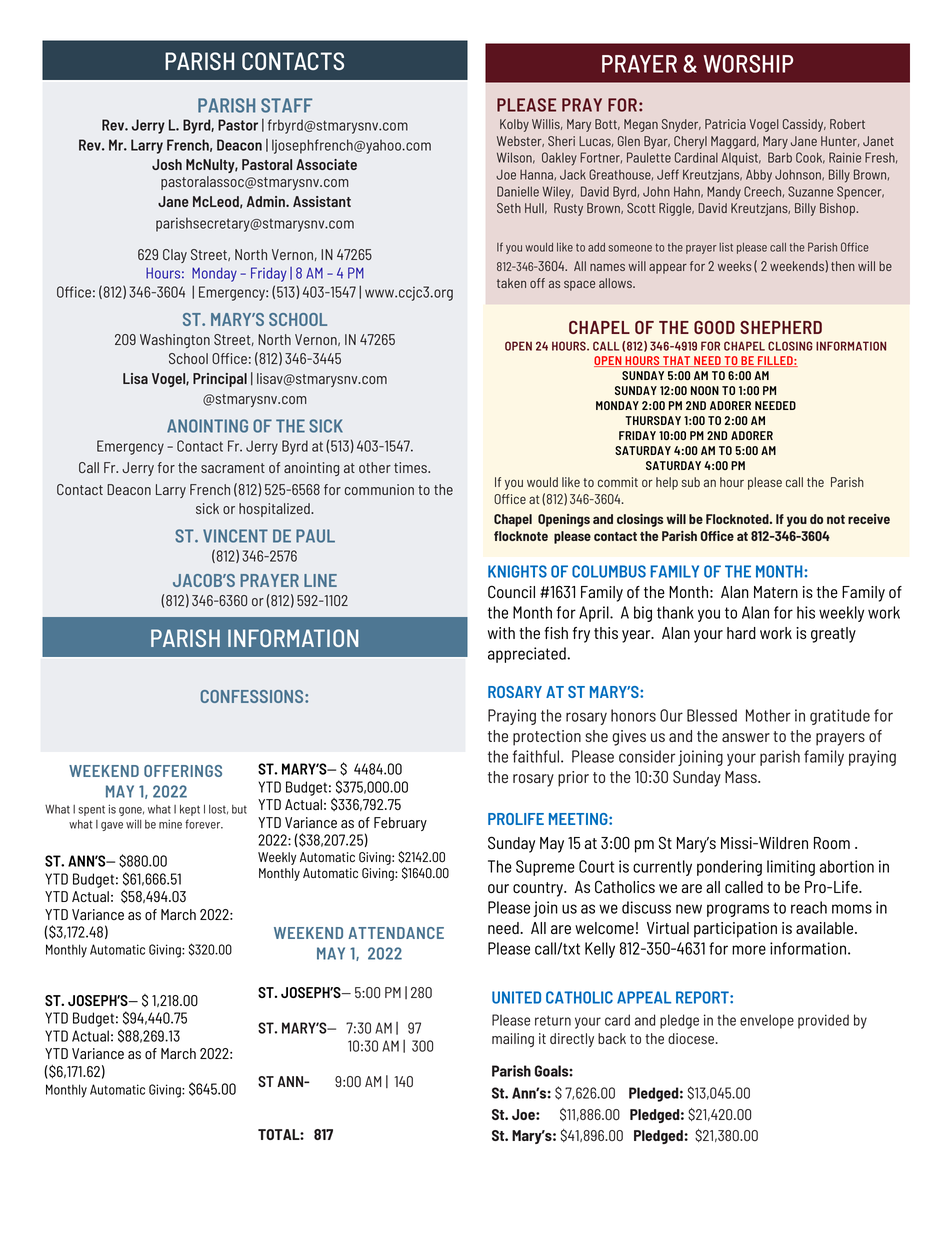 This image has width=952, height=1233. What do you see at coordinates (561, 141) in the image?
I see `Sheri` at bounding box center [561, 141].
